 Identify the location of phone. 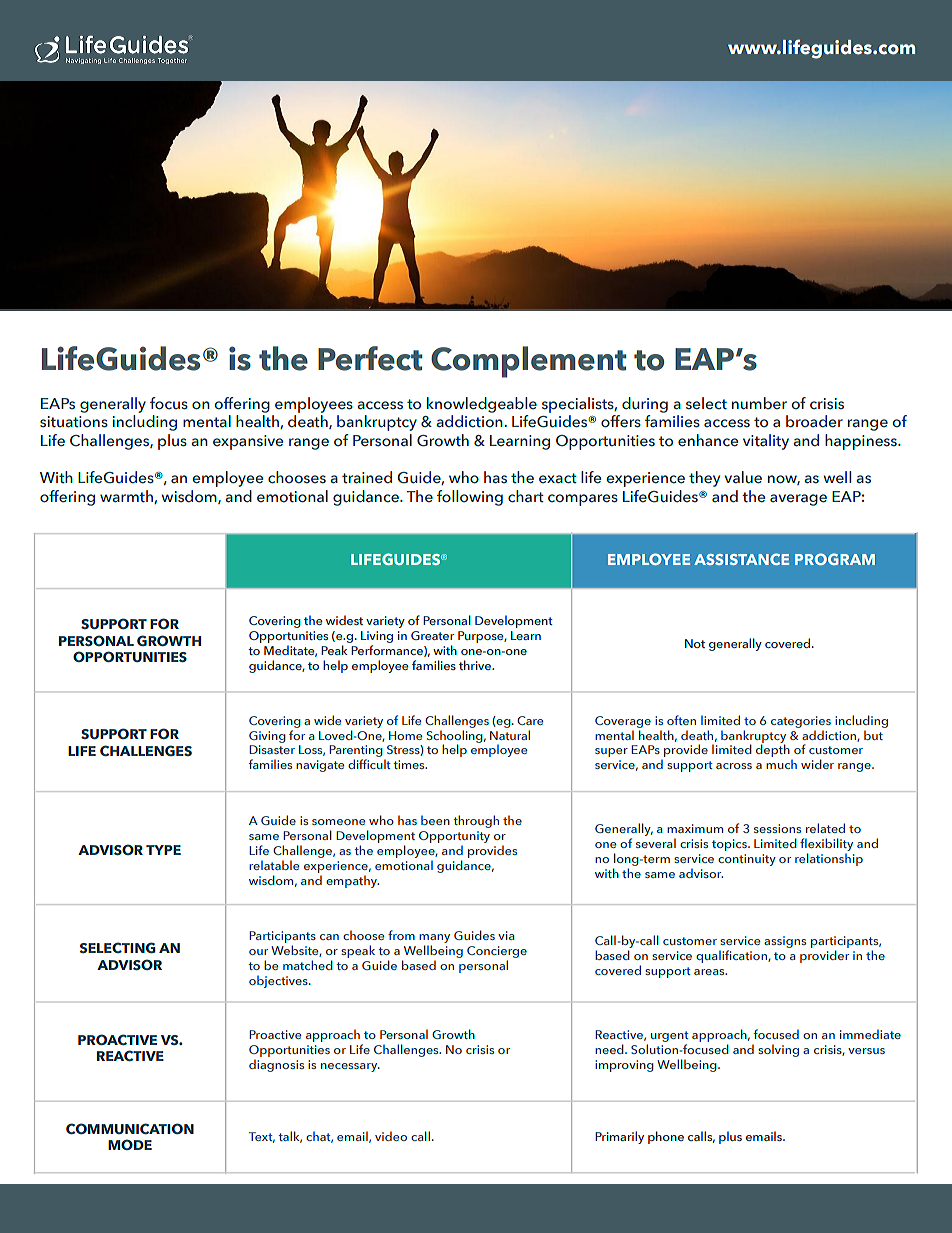
(666, 1137).
